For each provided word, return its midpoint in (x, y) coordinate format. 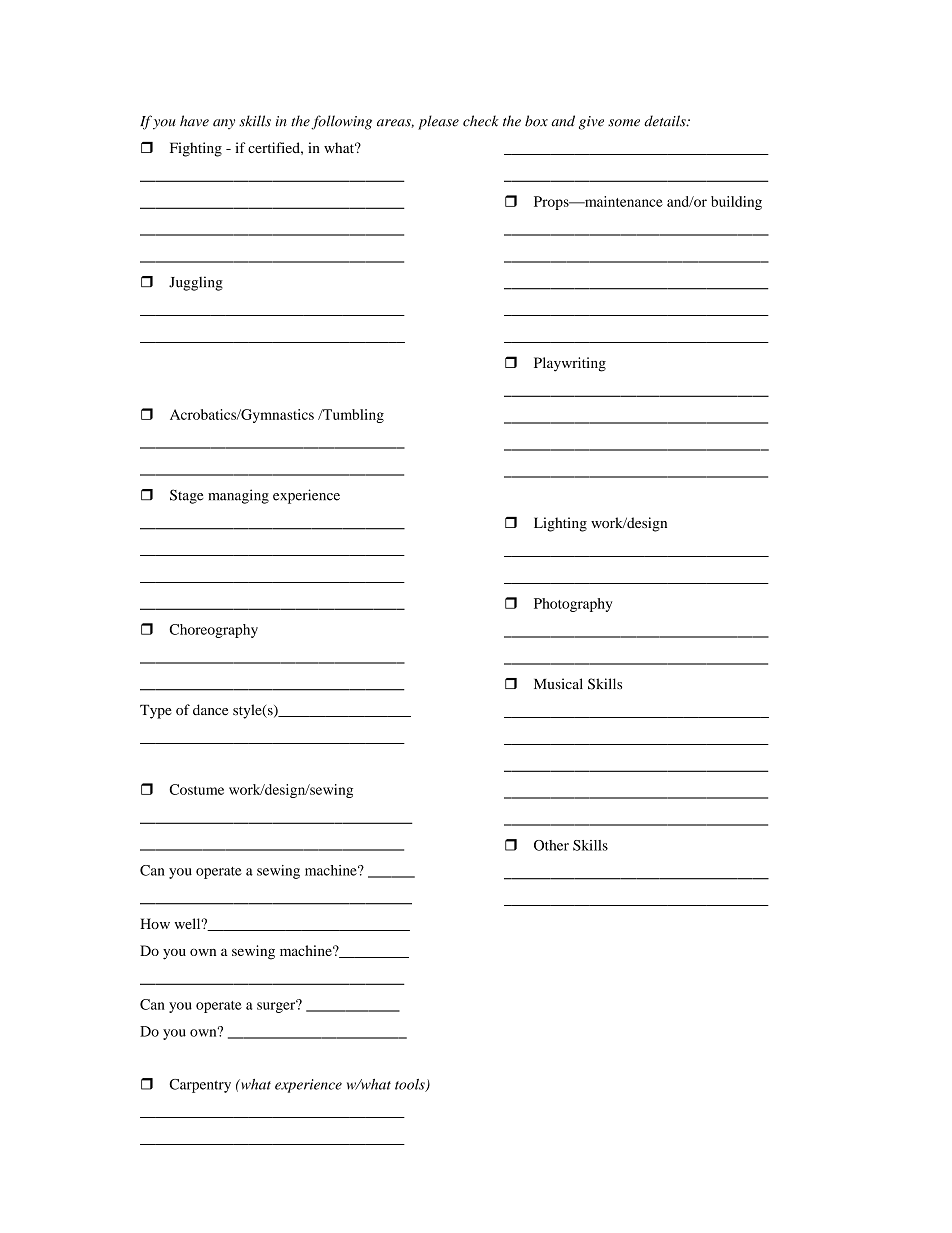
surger (277, 1006)
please (438, 122)
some (624, 123)
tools (411, 1085)
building (736, 203)
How (155, 923)
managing (238, 496)
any (224, 124)
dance (210, 710)
